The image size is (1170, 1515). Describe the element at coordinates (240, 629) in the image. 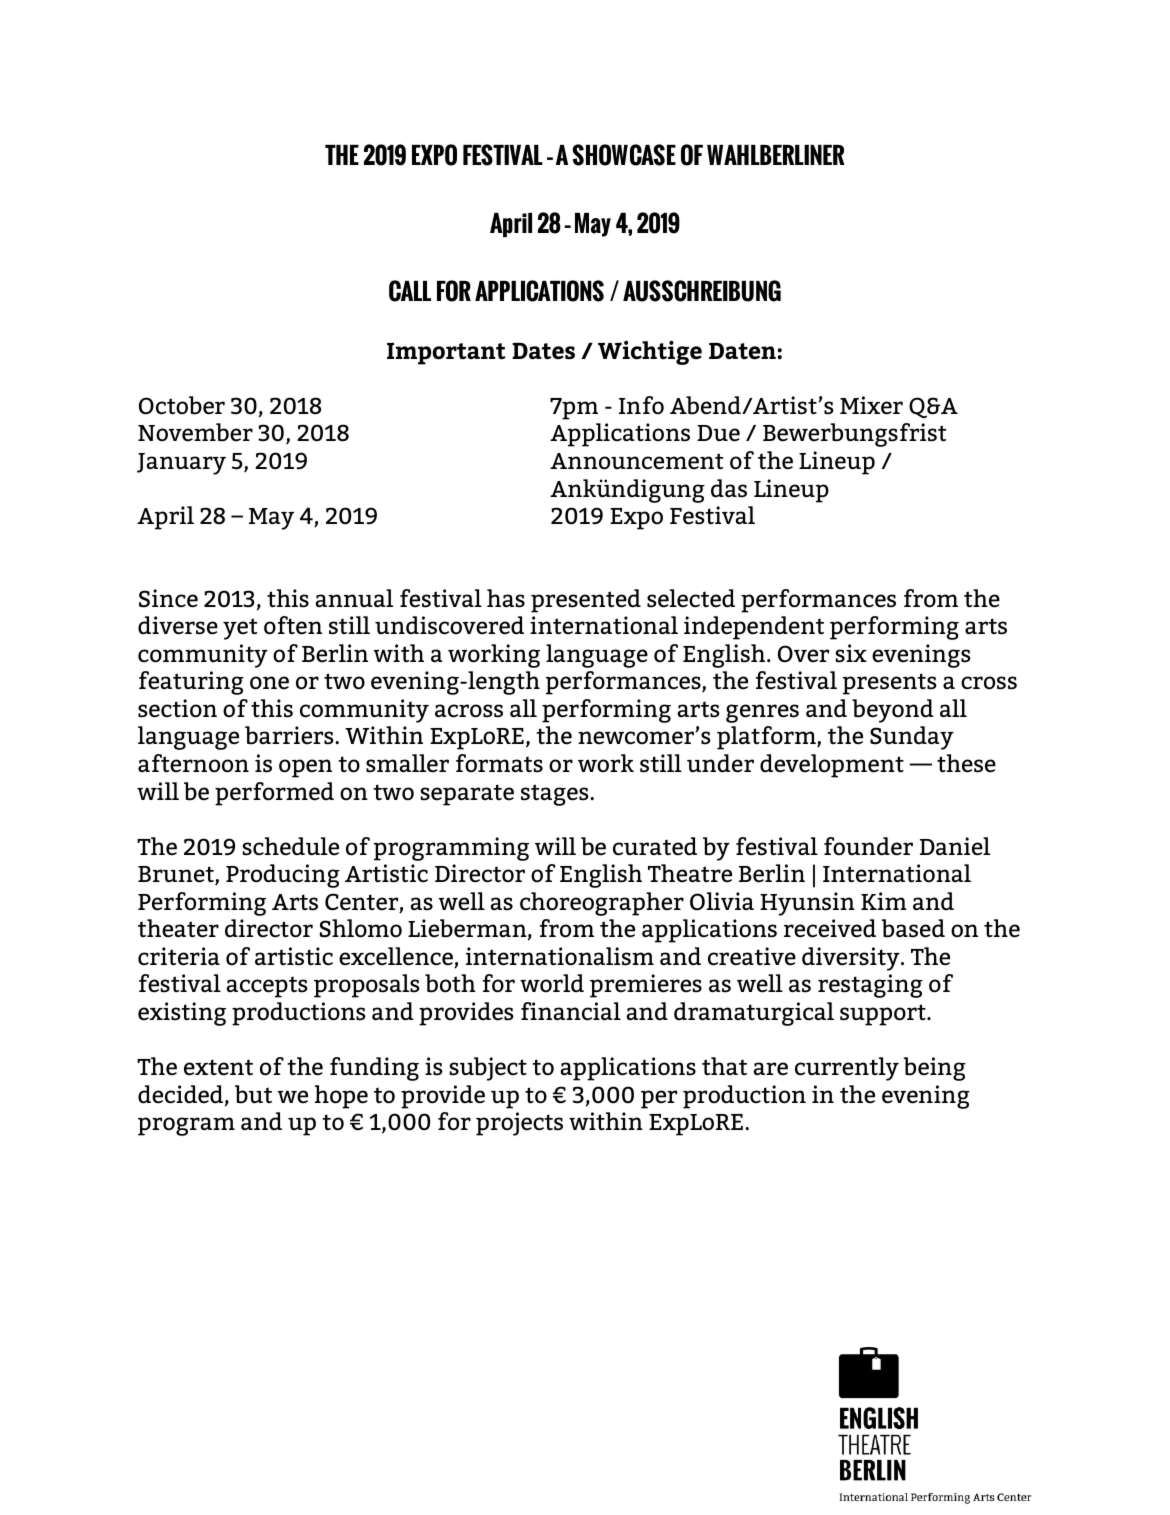

I see `yet` at that location.
